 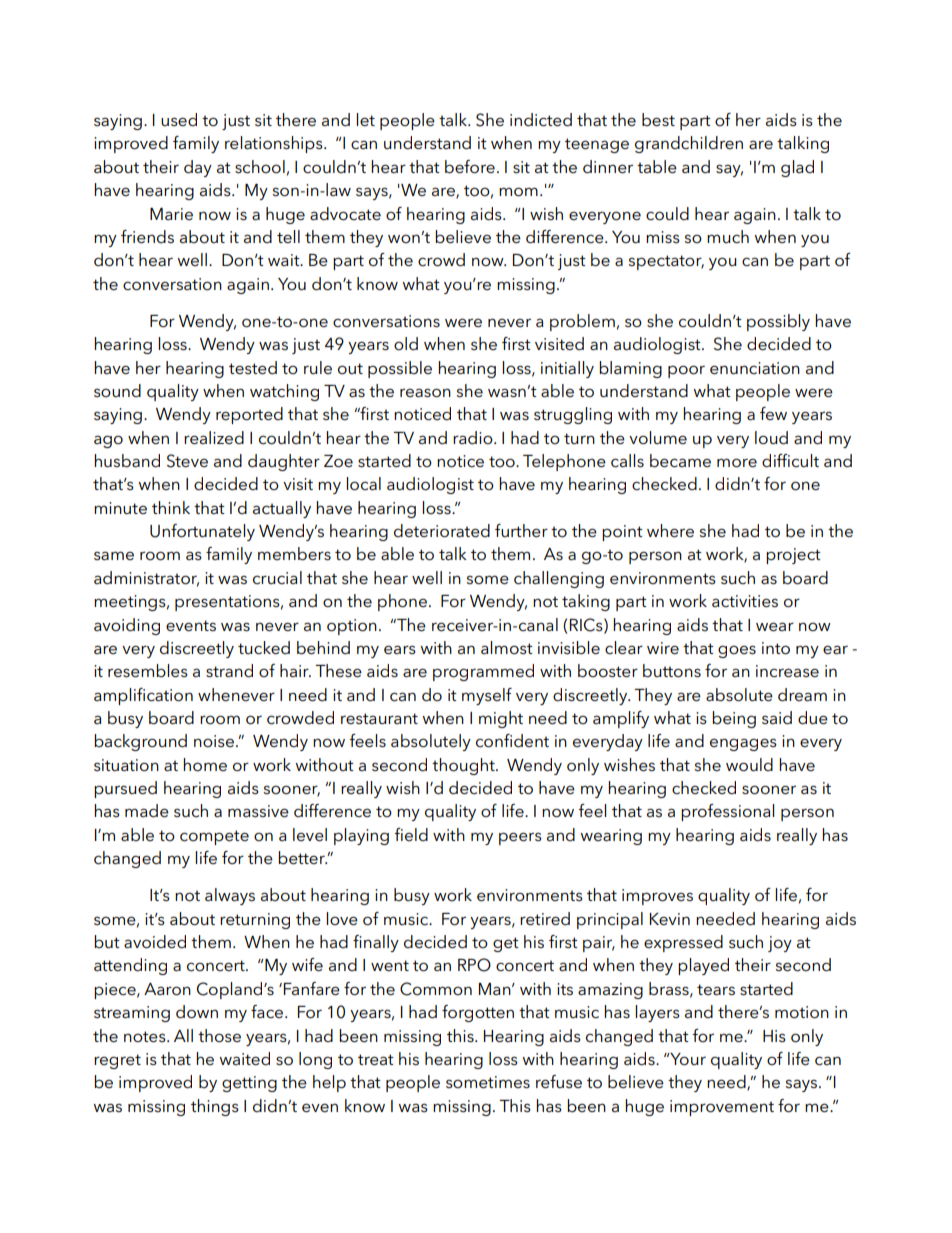 What do you see at coordinates (179, 120) in the page?
I see `used` at bounding box center [179, 120].
